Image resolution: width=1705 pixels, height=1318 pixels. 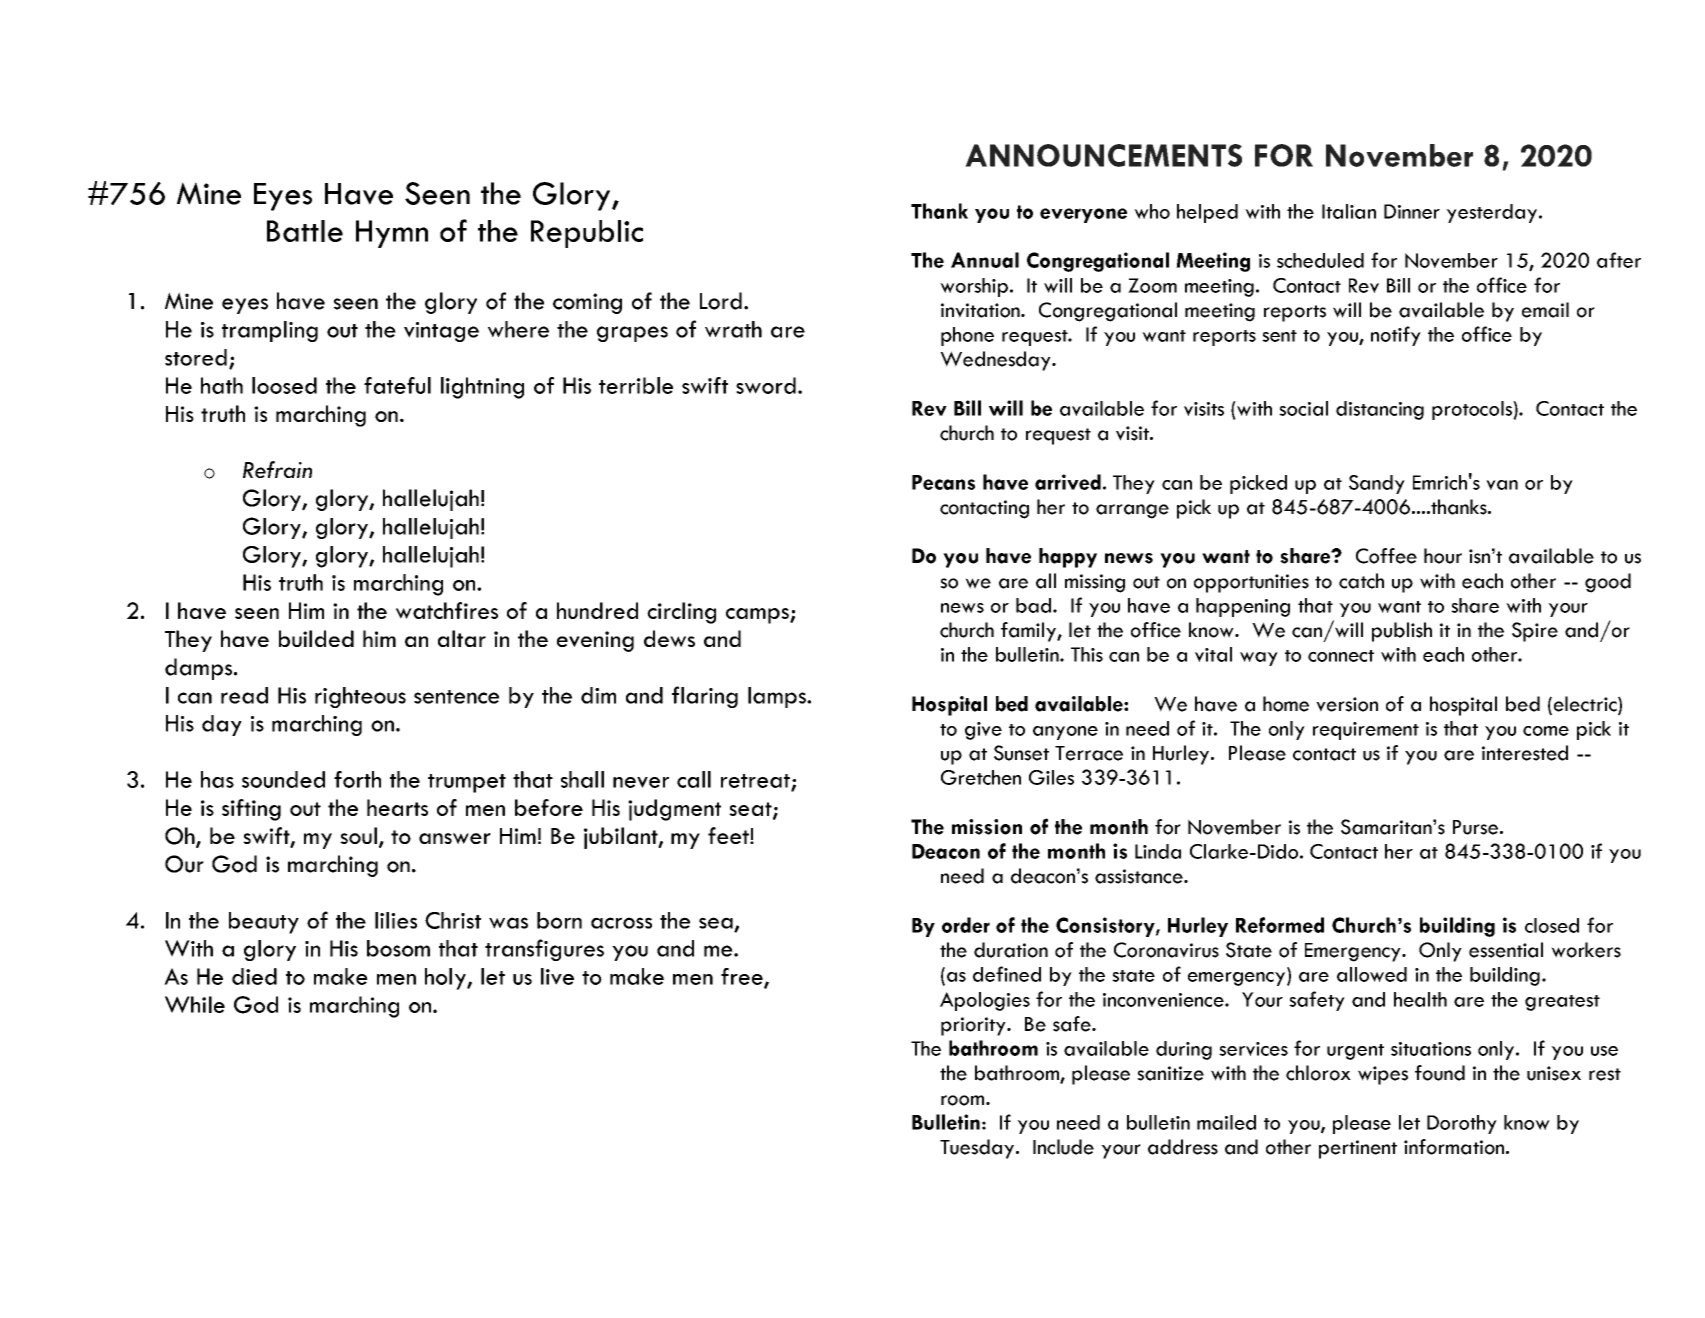 I want to click on While, so click(x=195, y=1004).
